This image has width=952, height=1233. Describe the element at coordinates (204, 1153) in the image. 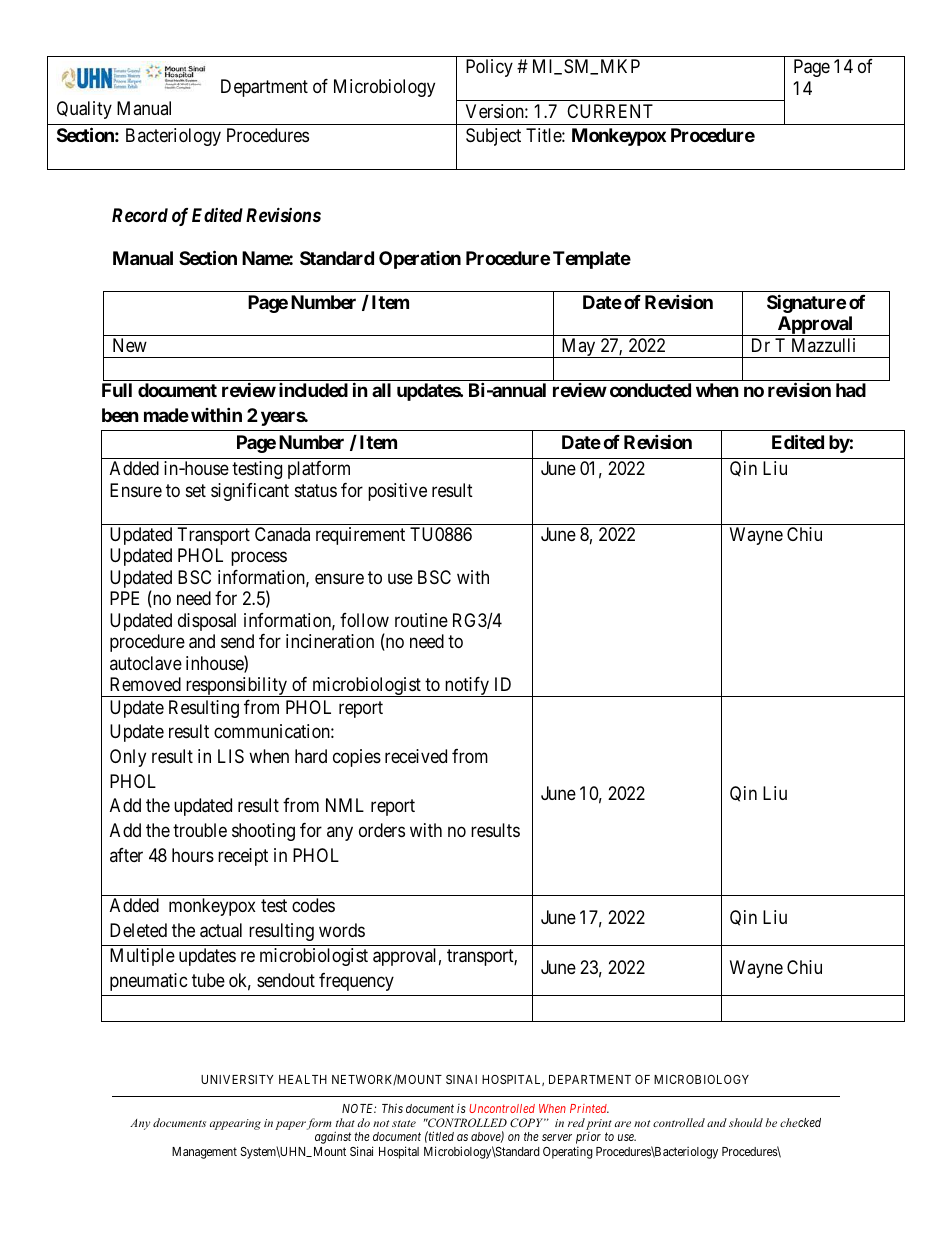

I see `Management` at that location.
